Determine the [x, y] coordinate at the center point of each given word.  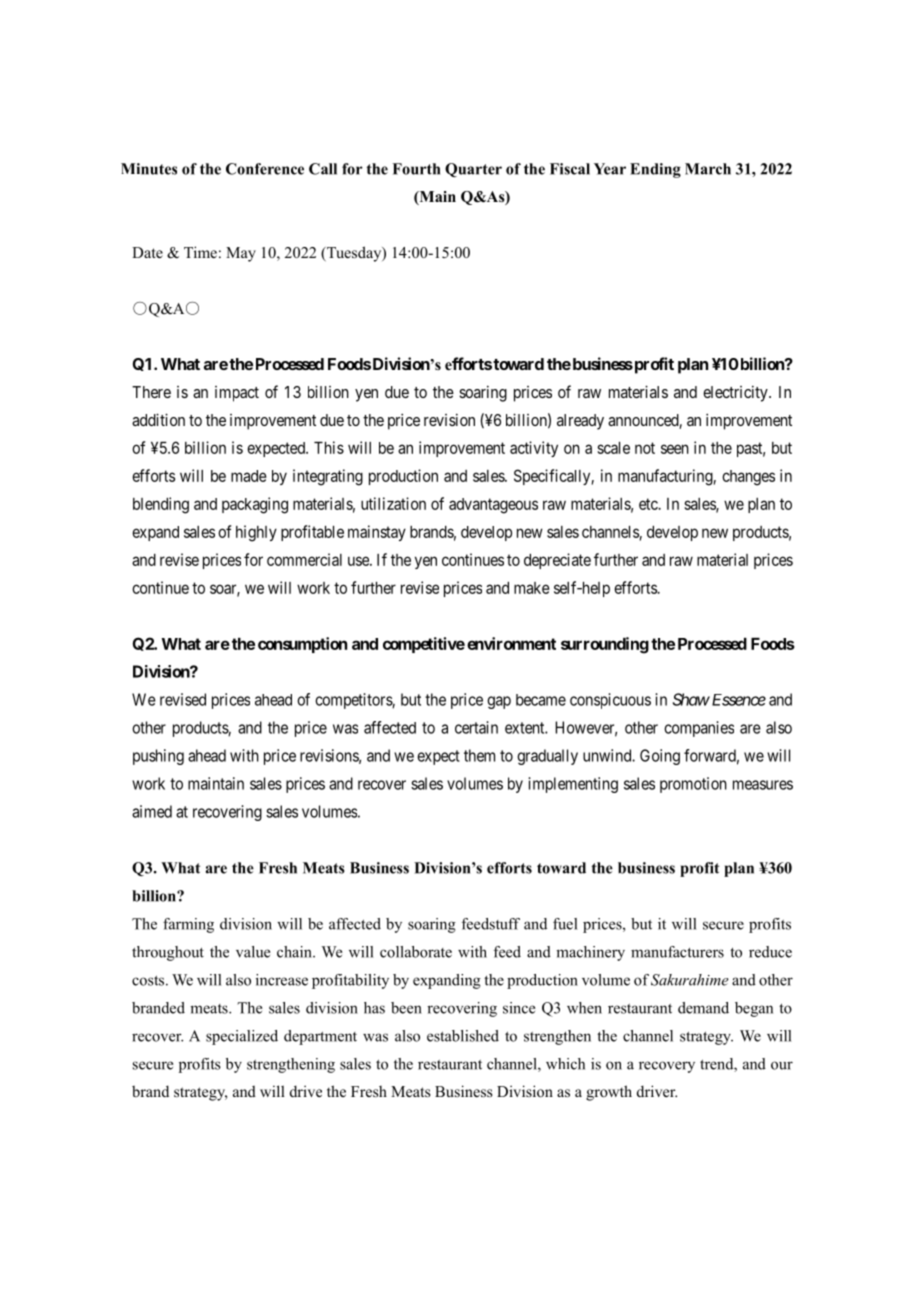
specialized [242, 1037]
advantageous [493, 506]
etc [649, 504]
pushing [158, 757]
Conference [265, 169]
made [249, 476]
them [479, 755]
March [708, 169]
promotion [693, 785]
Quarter [473, 170]
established [463, 1036]
